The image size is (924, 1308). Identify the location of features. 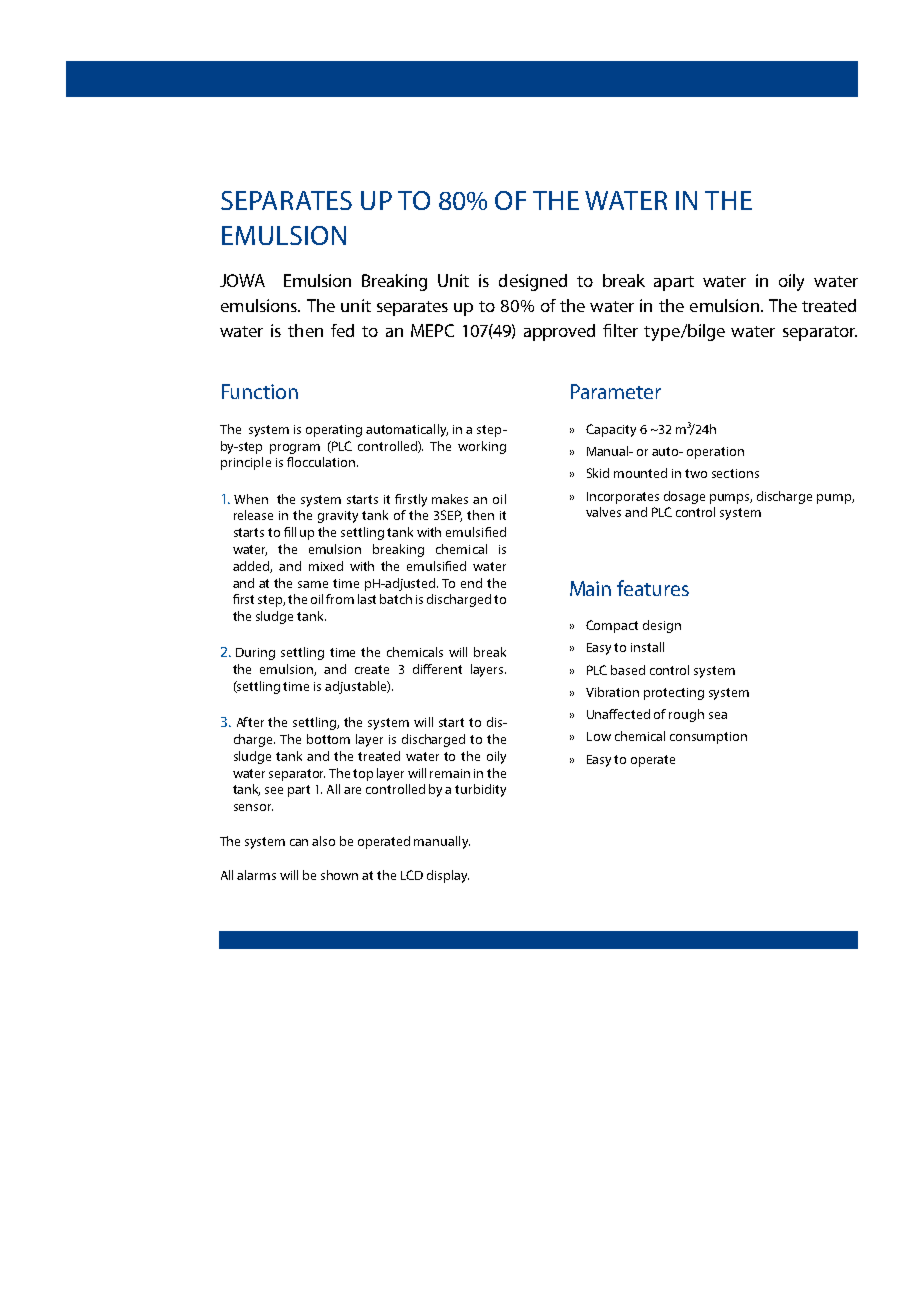
(653, 588).
